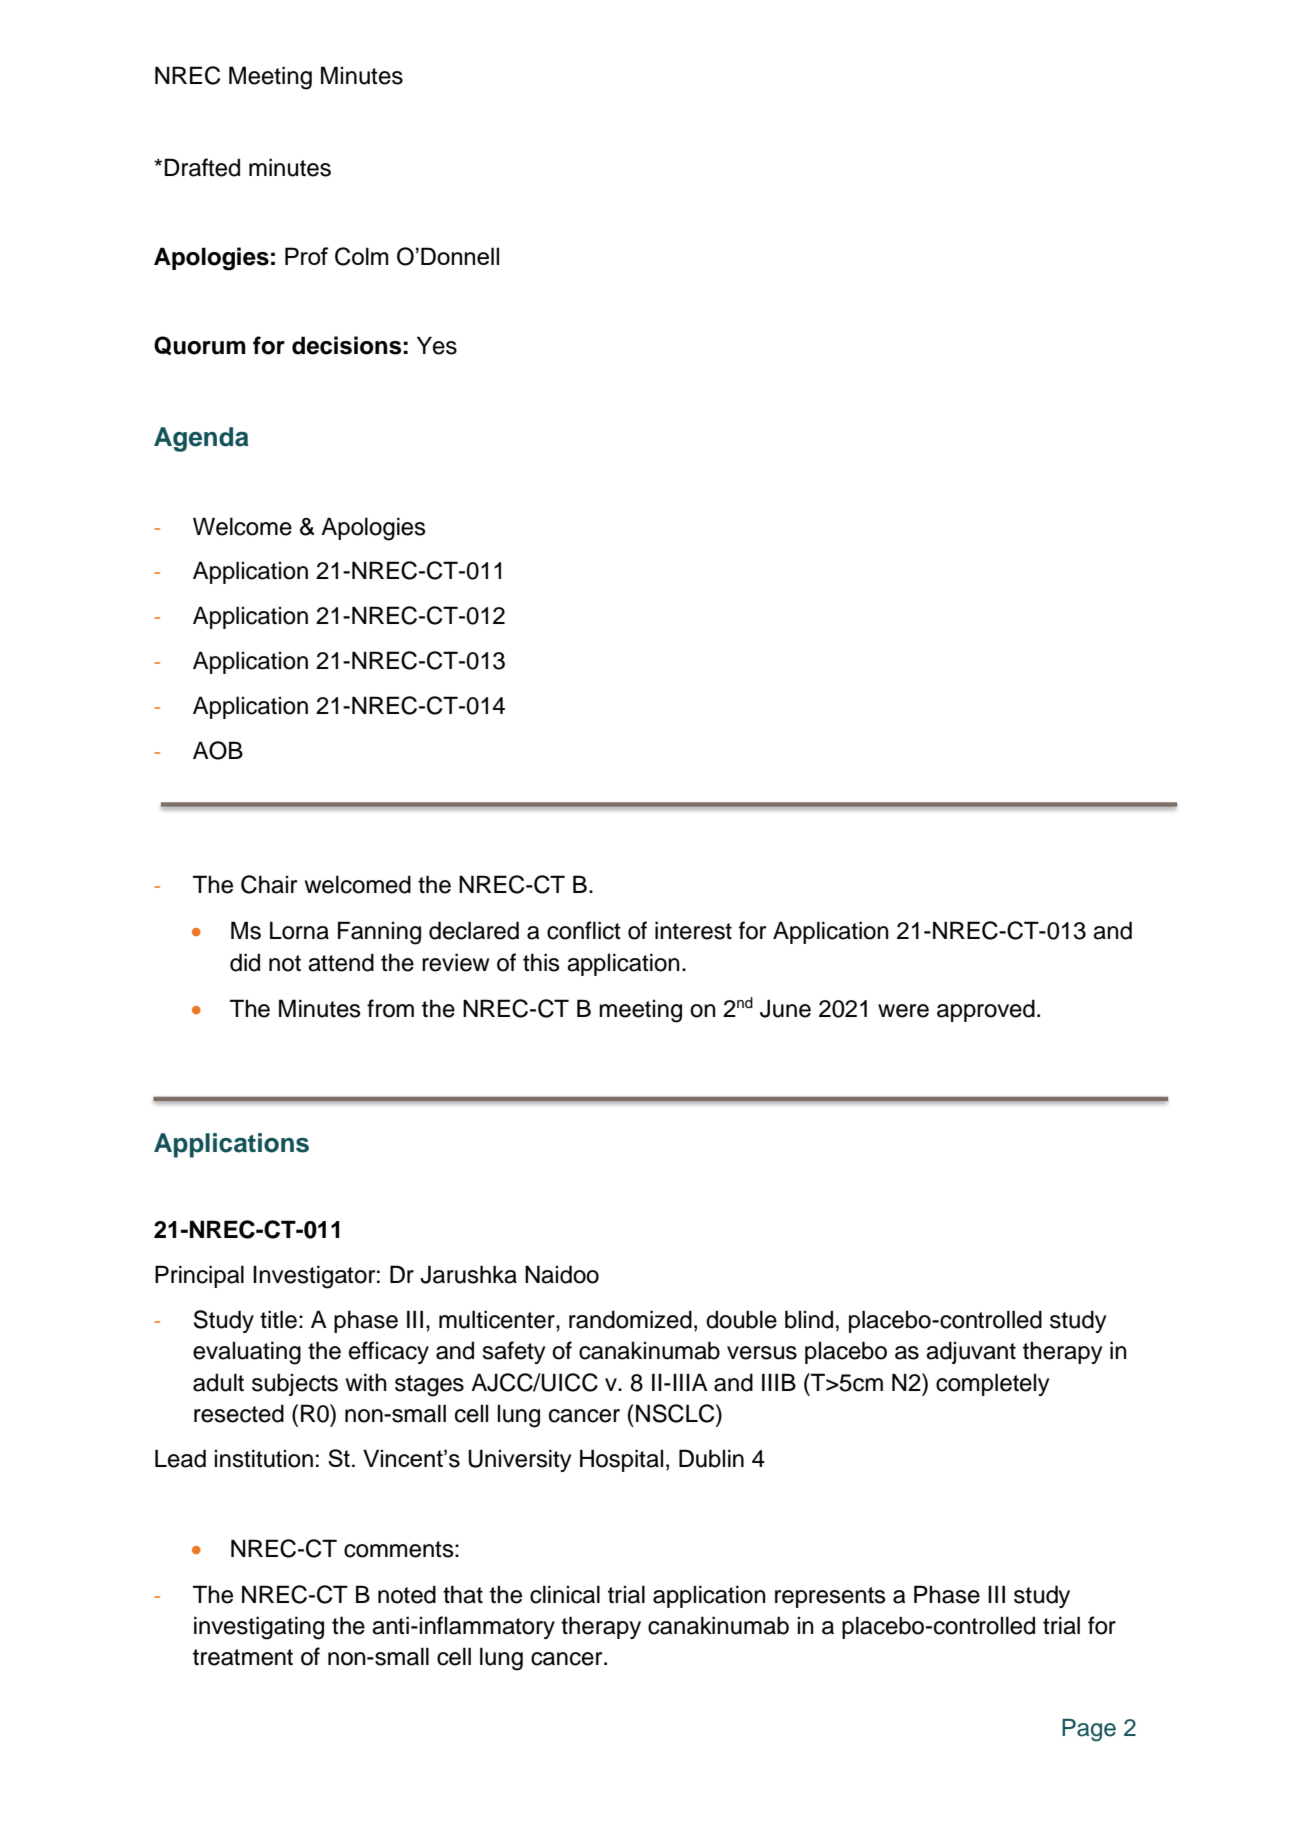 The height and width of the screenshot is (1826, 1290). Describe the element at coordinates (306, 256) in the screenshot. I see `Prof` at that location.
